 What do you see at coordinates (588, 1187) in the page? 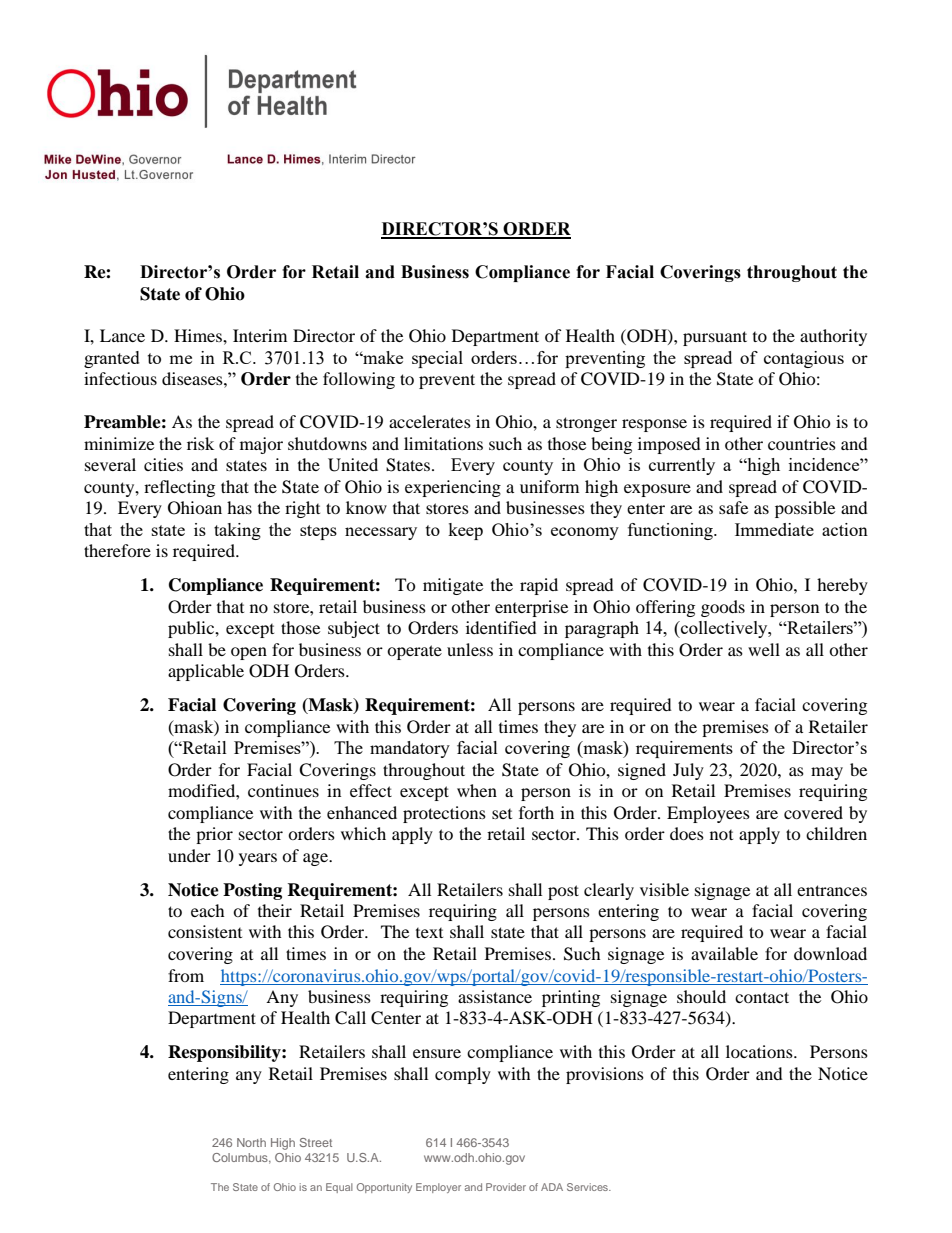
I see `Services` at bounding box center [588, 1187].
